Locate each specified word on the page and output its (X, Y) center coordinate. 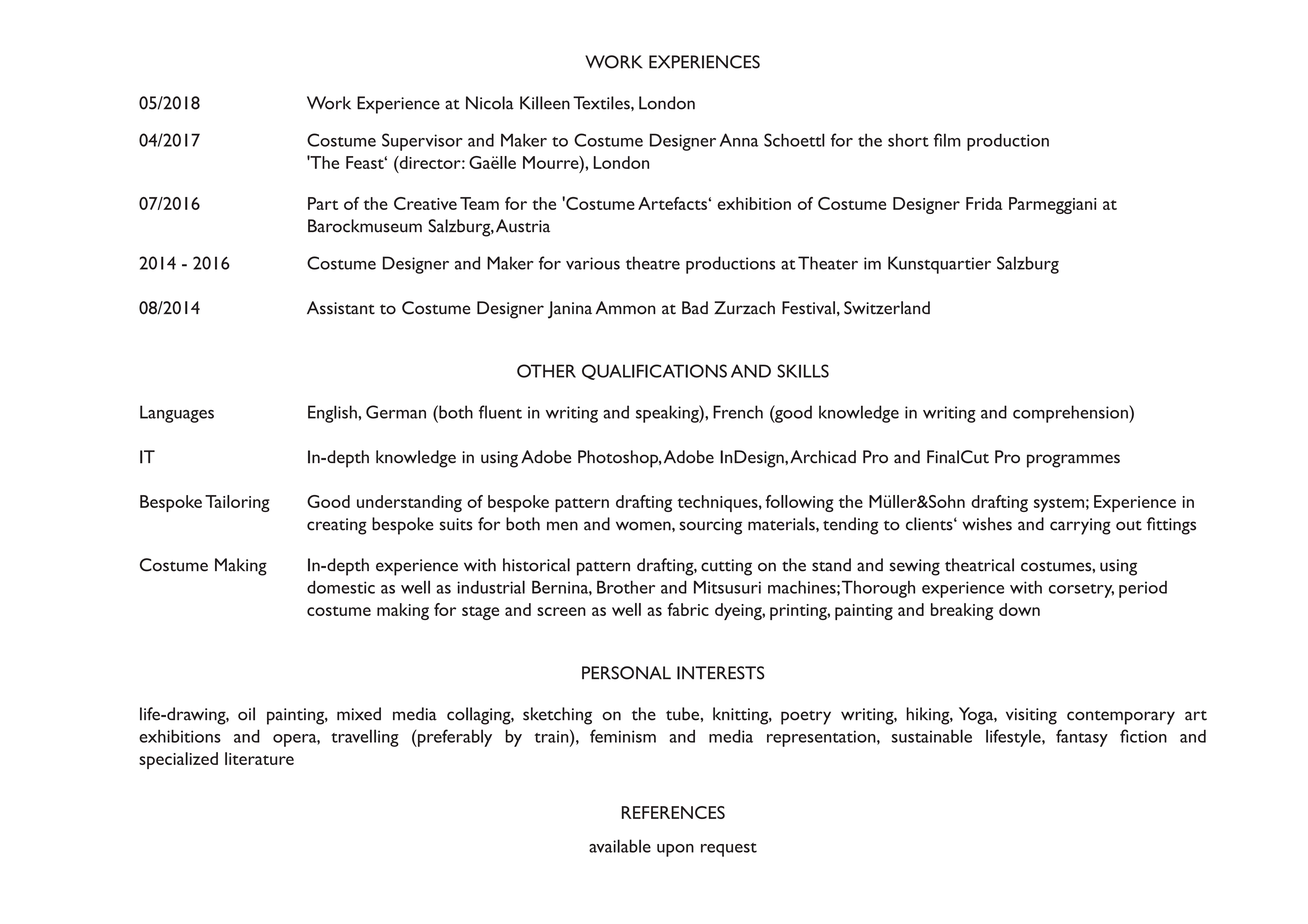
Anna (739, 140)
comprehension (1071, 414)
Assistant (341, 308)
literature (259, 758)
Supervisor (422, 142)
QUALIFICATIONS (654, 372)
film (947, 140)
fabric (688, 609)
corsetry (1081, 591)
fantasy (1082, 738)
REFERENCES (673, 812)
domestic (341, 587)
